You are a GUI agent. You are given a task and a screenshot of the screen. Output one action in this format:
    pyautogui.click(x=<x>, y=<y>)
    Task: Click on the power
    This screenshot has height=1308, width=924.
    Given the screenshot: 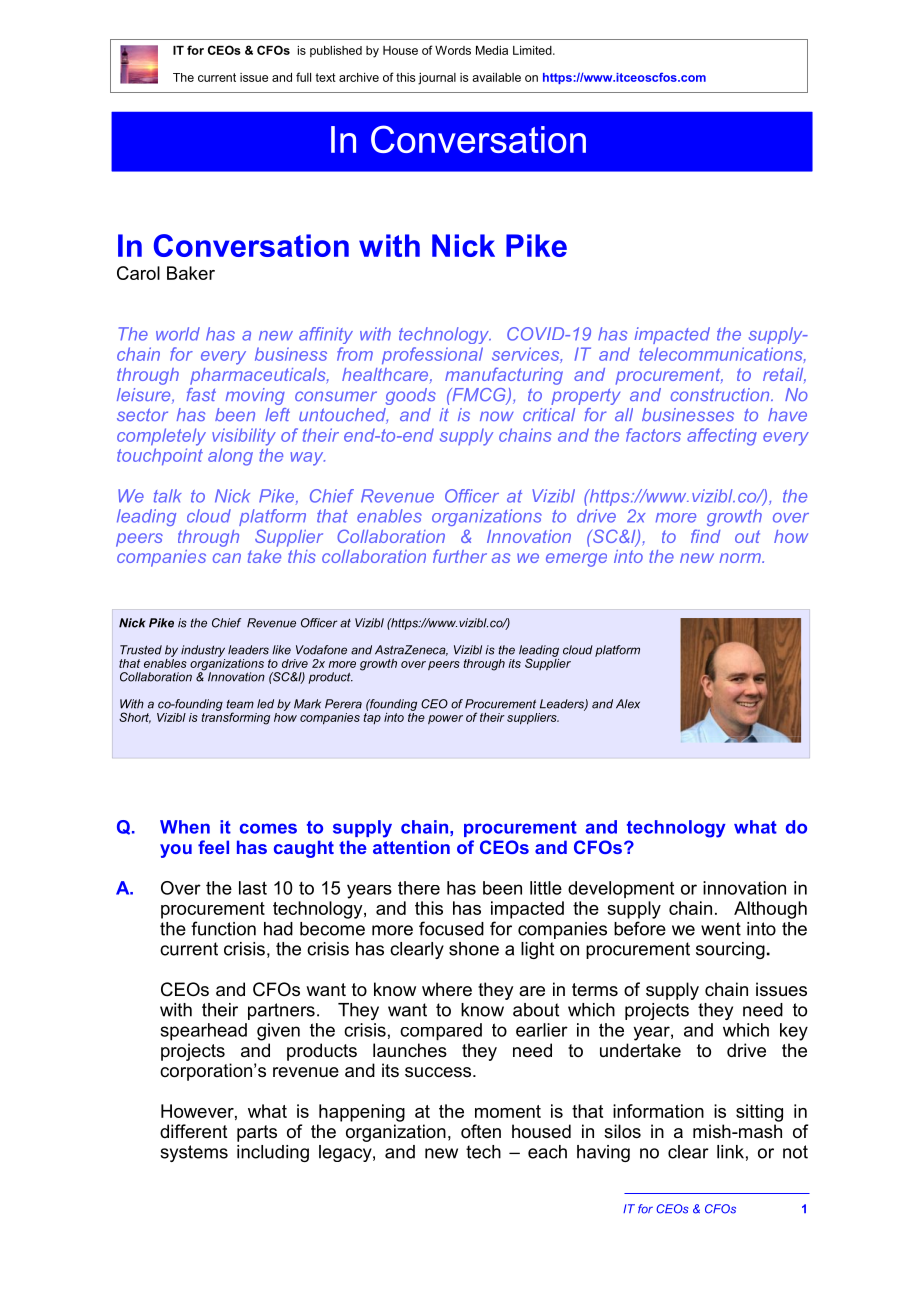 What is the action you would take?
    pyautogui.click(x=445, y=719)
